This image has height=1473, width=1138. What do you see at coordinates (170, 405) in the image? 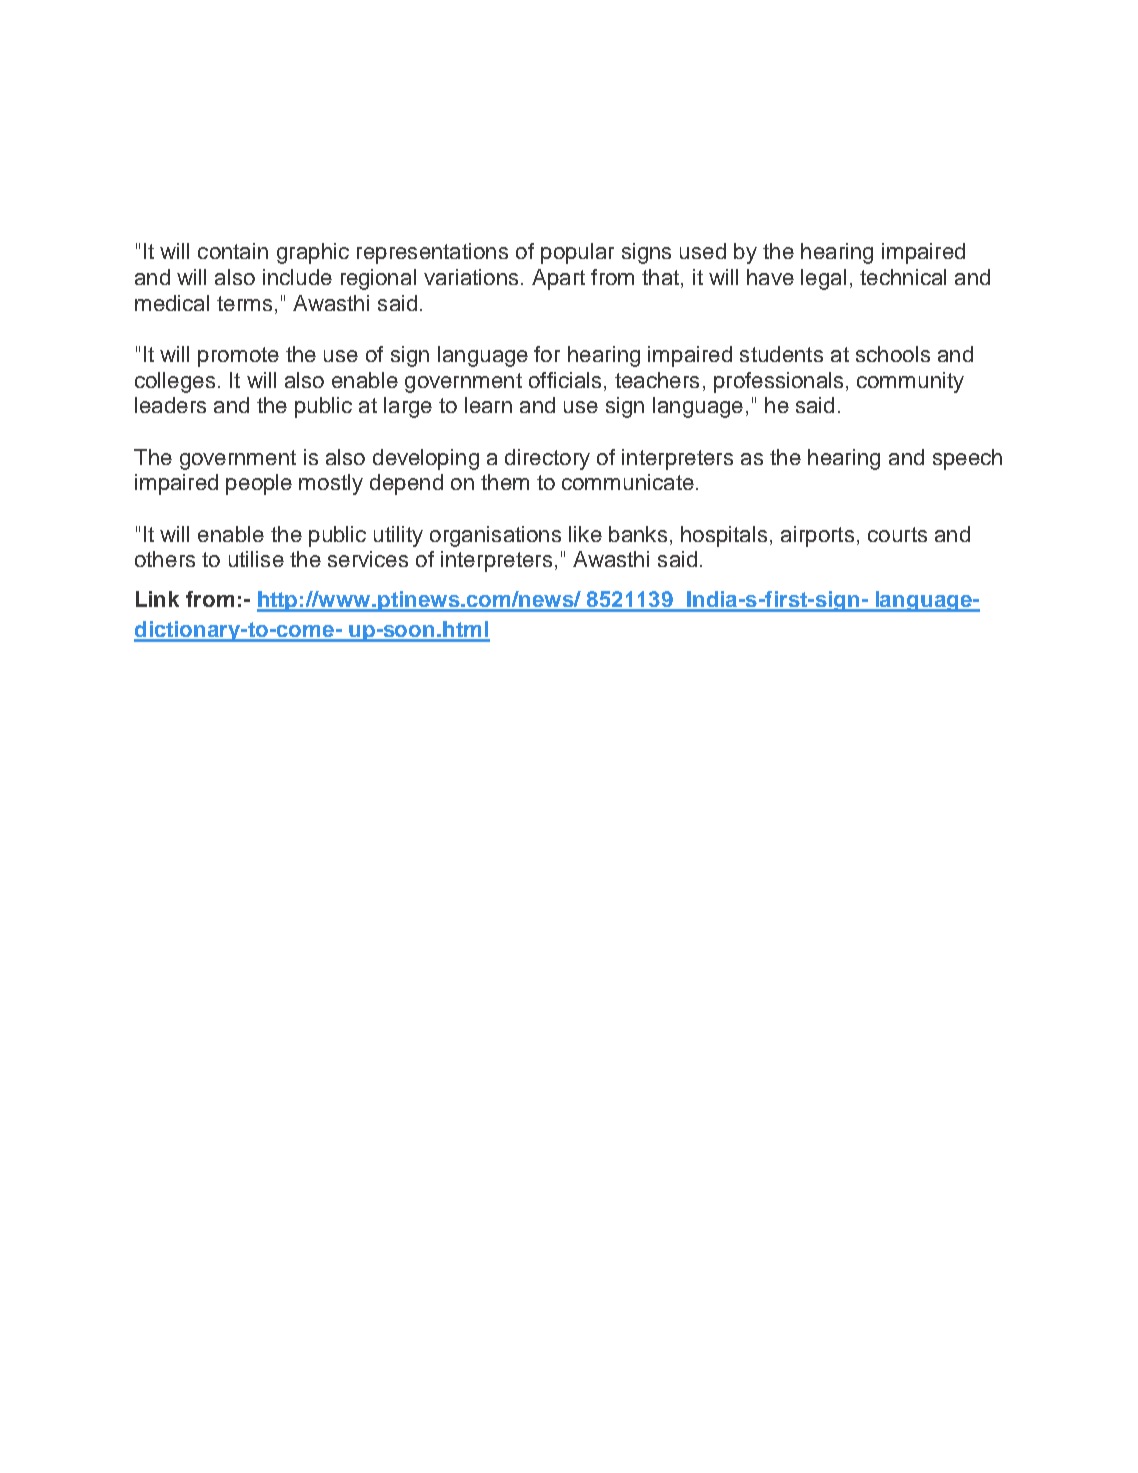
I see `leaders` at bounding box center [170, 405].
